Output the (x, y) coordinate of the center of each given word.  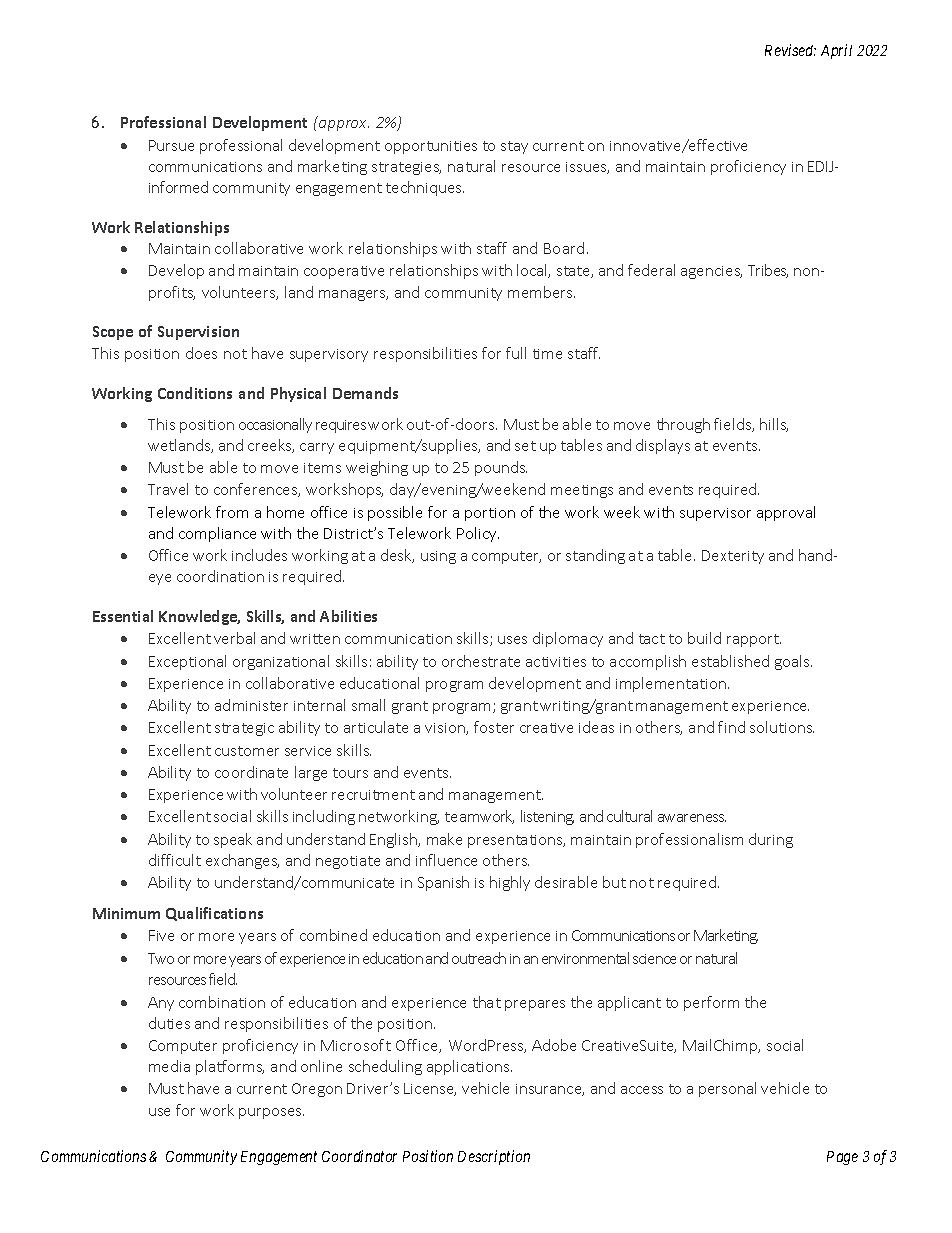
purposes (271, 1113)
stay (514, 147)
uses (512, 640)
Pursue (171, 145)
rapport (754, 640)
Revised (790, 50)
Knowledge (199, 617)
